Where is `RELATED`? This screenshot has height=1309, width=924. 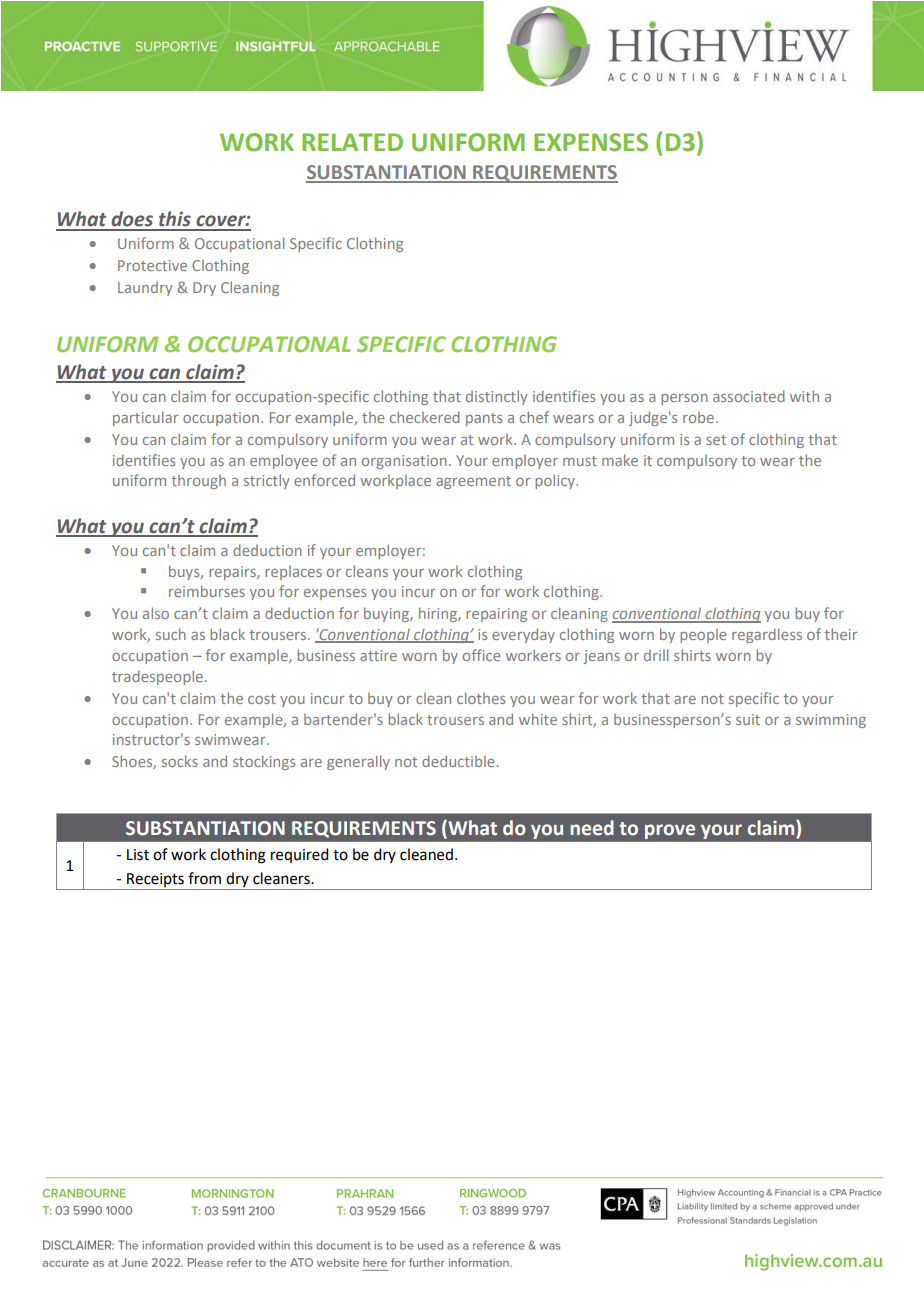
RELATED is located at coordinates (352, 142).
